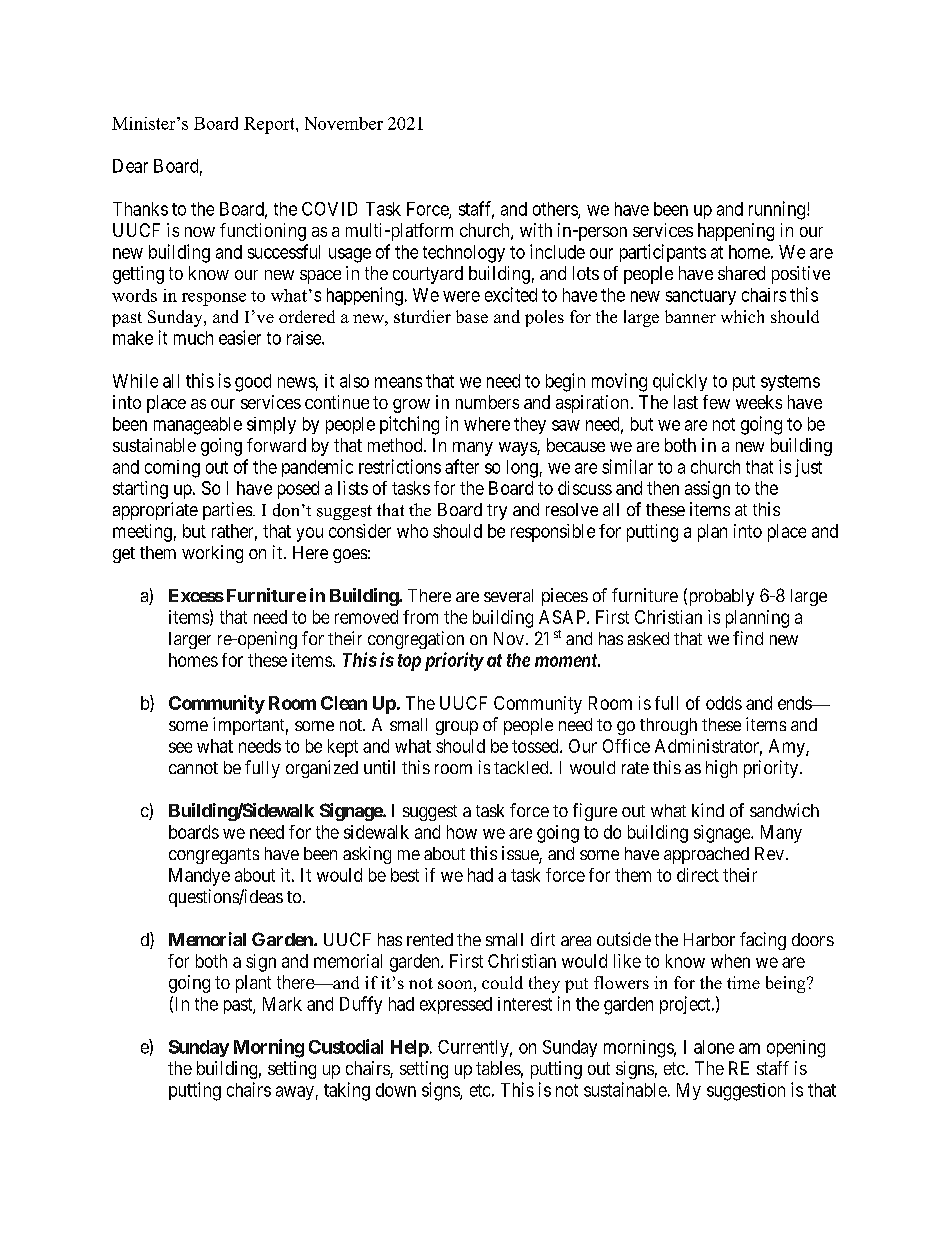  I want to click on away, so click(295, 1093).
